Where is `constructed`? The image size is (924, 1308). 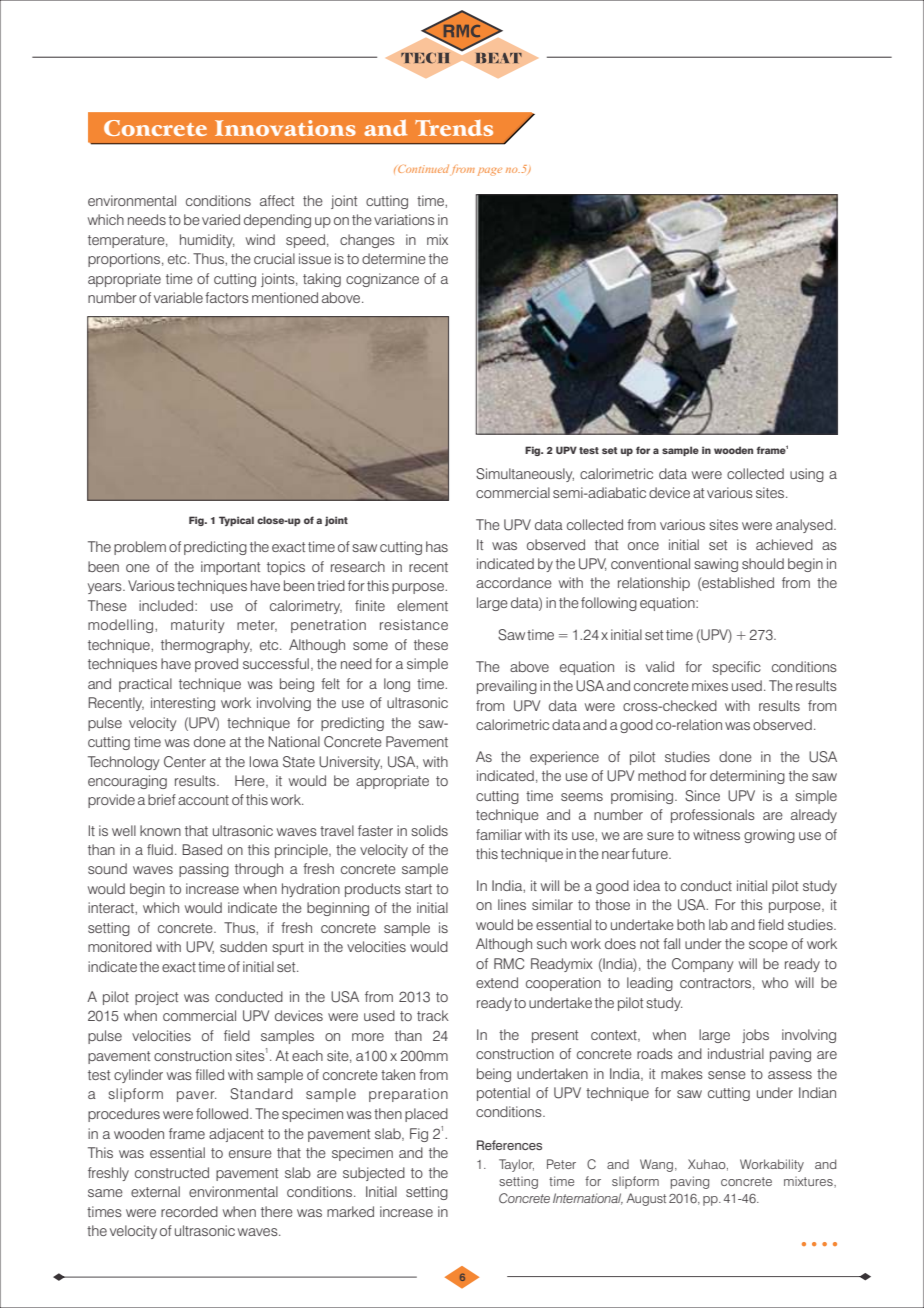
constructed is located at coordinates (172, 1172).
